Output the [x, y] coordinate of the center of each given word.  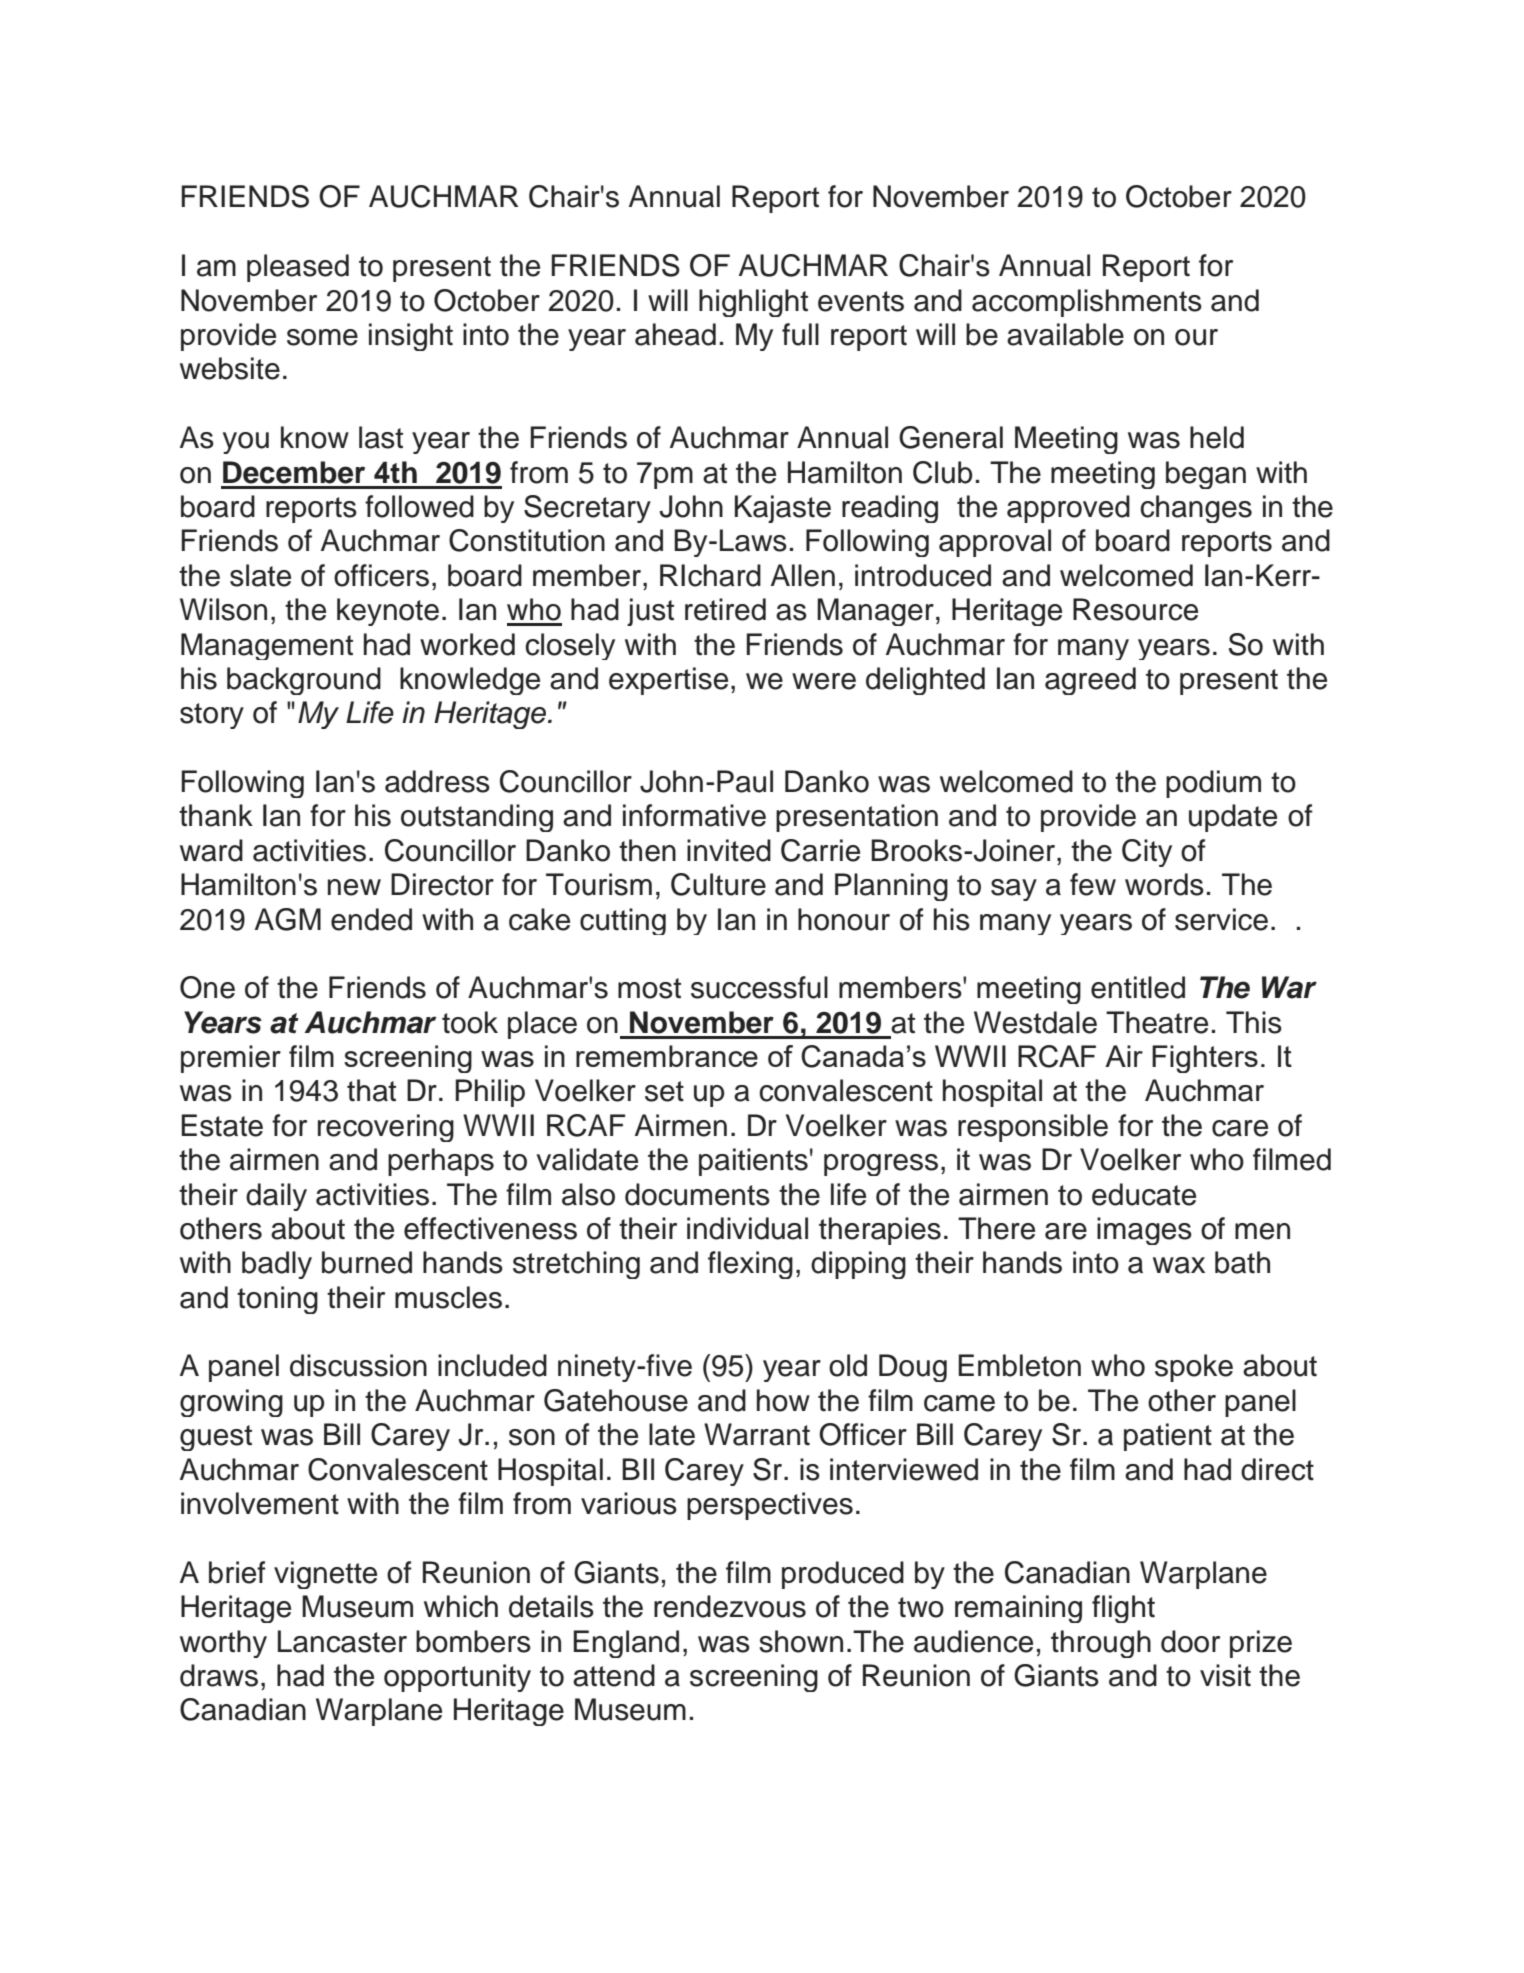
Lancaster [342, 1641]
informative [694, 815]
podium [1213, 784]
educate [1144, 1194]
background [304, 681]
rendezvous [730, 1606]
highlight [753, 303]
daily [276, 1197]
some [322, 337]
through [1101, 1644]
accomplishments [1087, 303]
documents [697, 1194]
